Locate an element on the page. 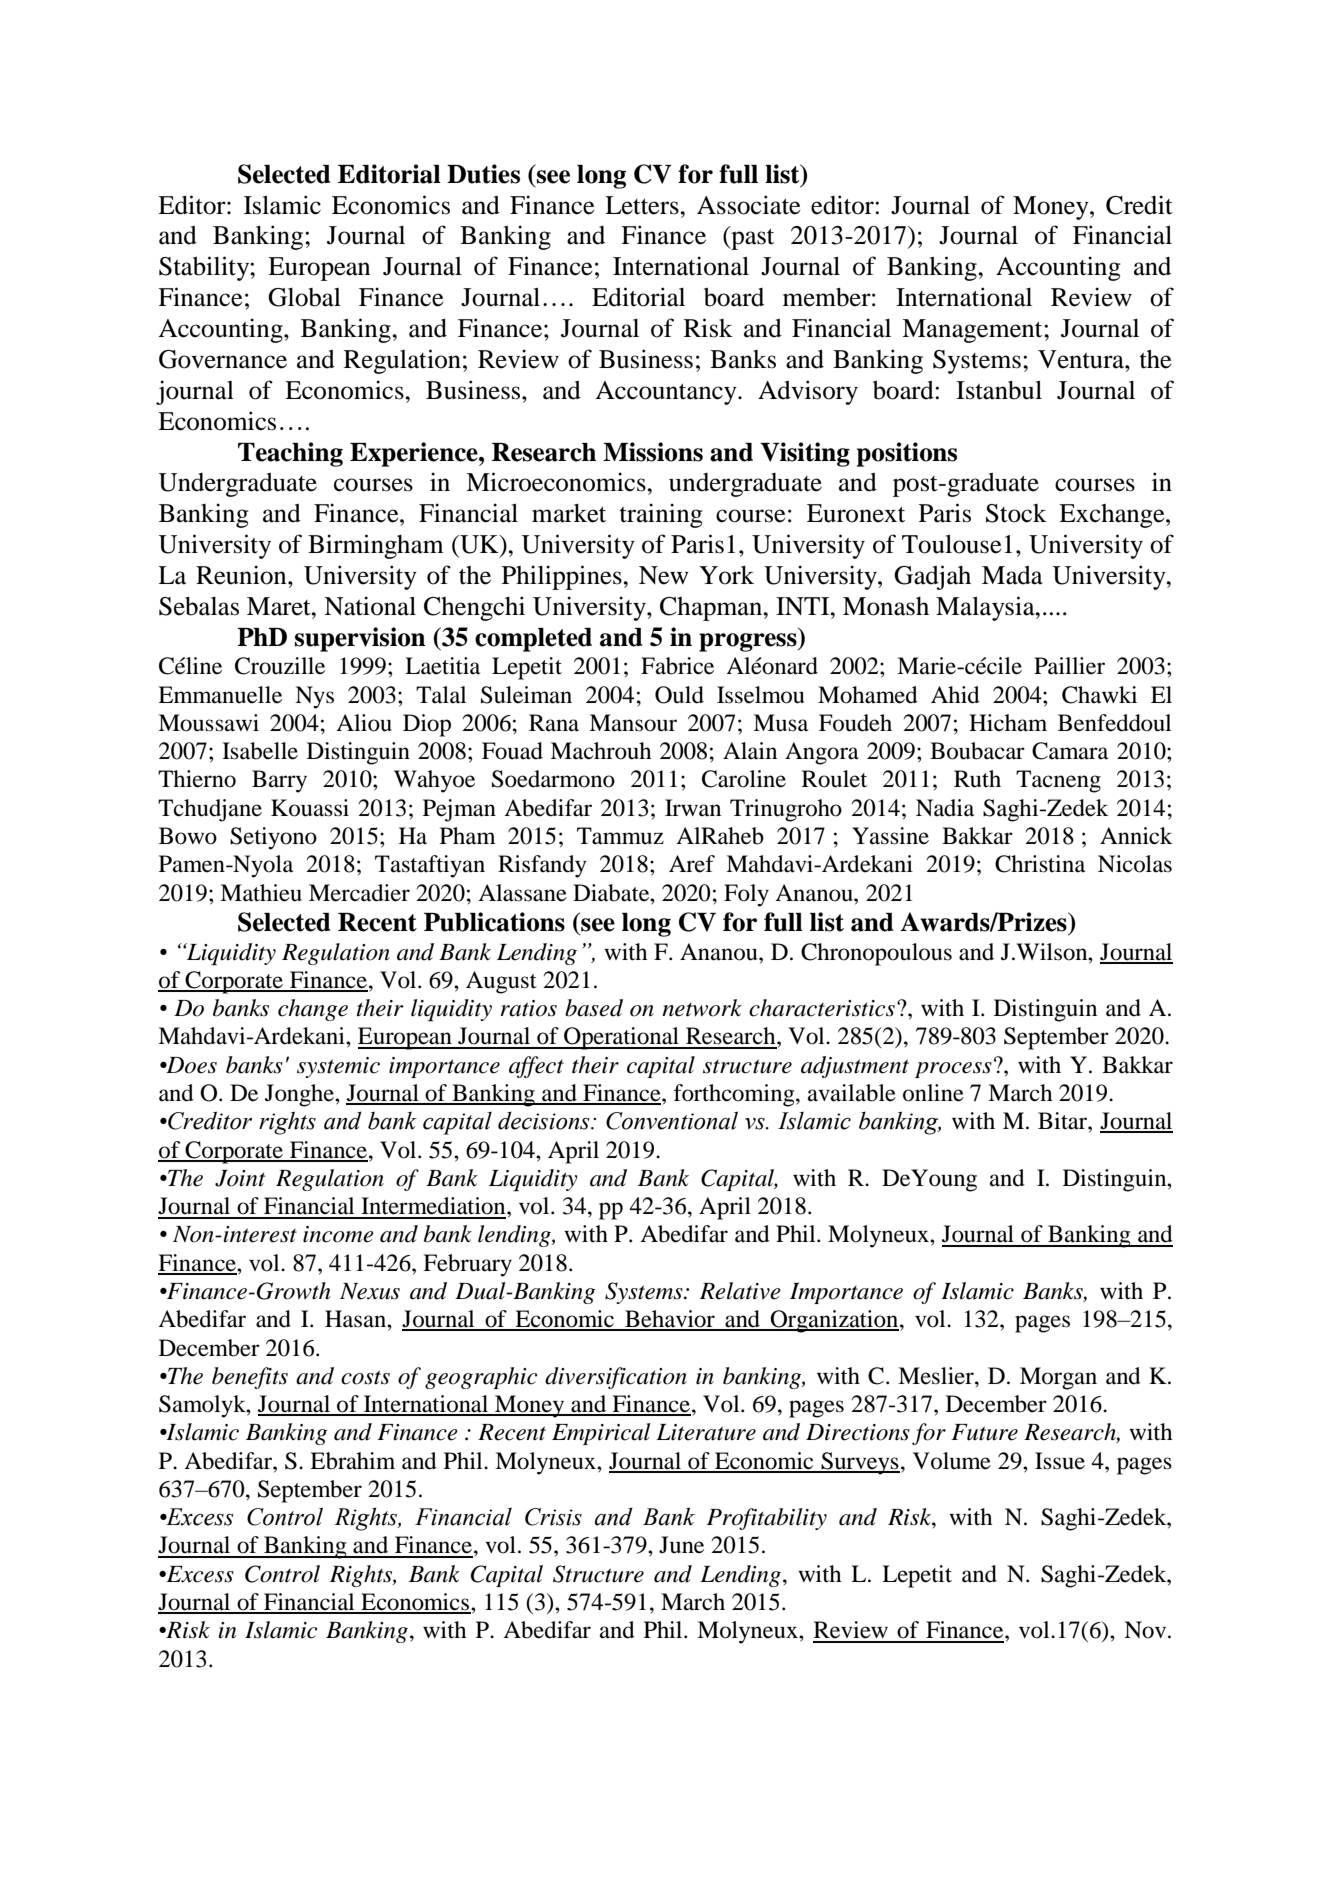 The width and height of the document is (1331, 1882). Ebrahim is located at coordinates (352, 1461).
